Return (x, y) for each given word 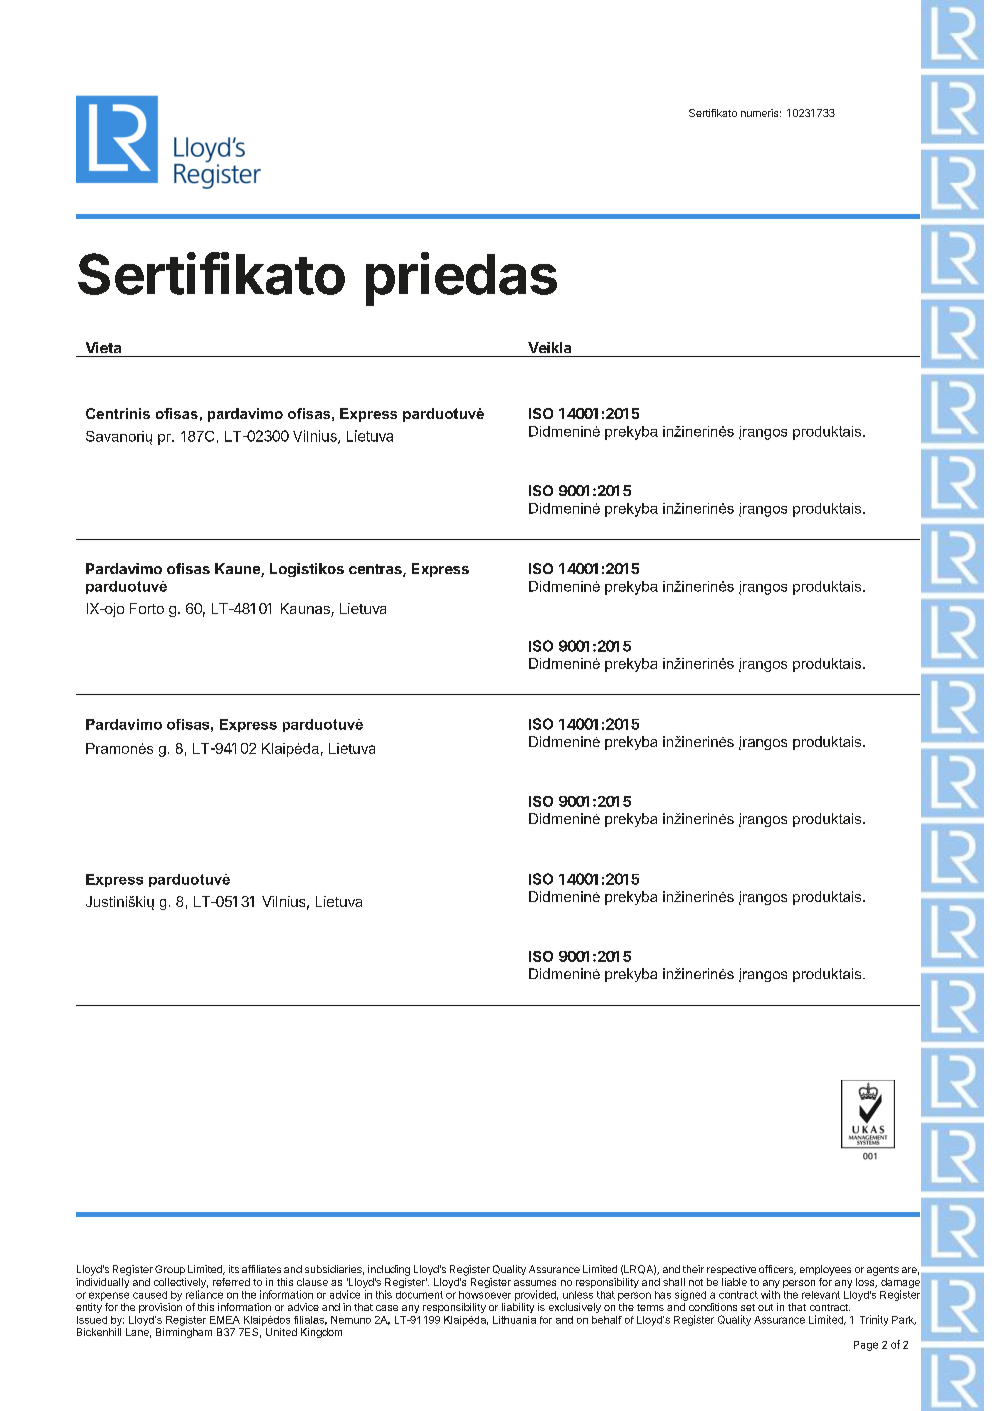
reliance (204, 1294)
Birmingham (184, 1333)
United (281, 1332)
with (770, 1294)
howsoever (485, 1295)
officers (777, 1270)
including (389, 1270)
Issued (92, 1320)
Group (170, 1270)
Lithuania (514, 1320)
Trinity (874, 1320)
